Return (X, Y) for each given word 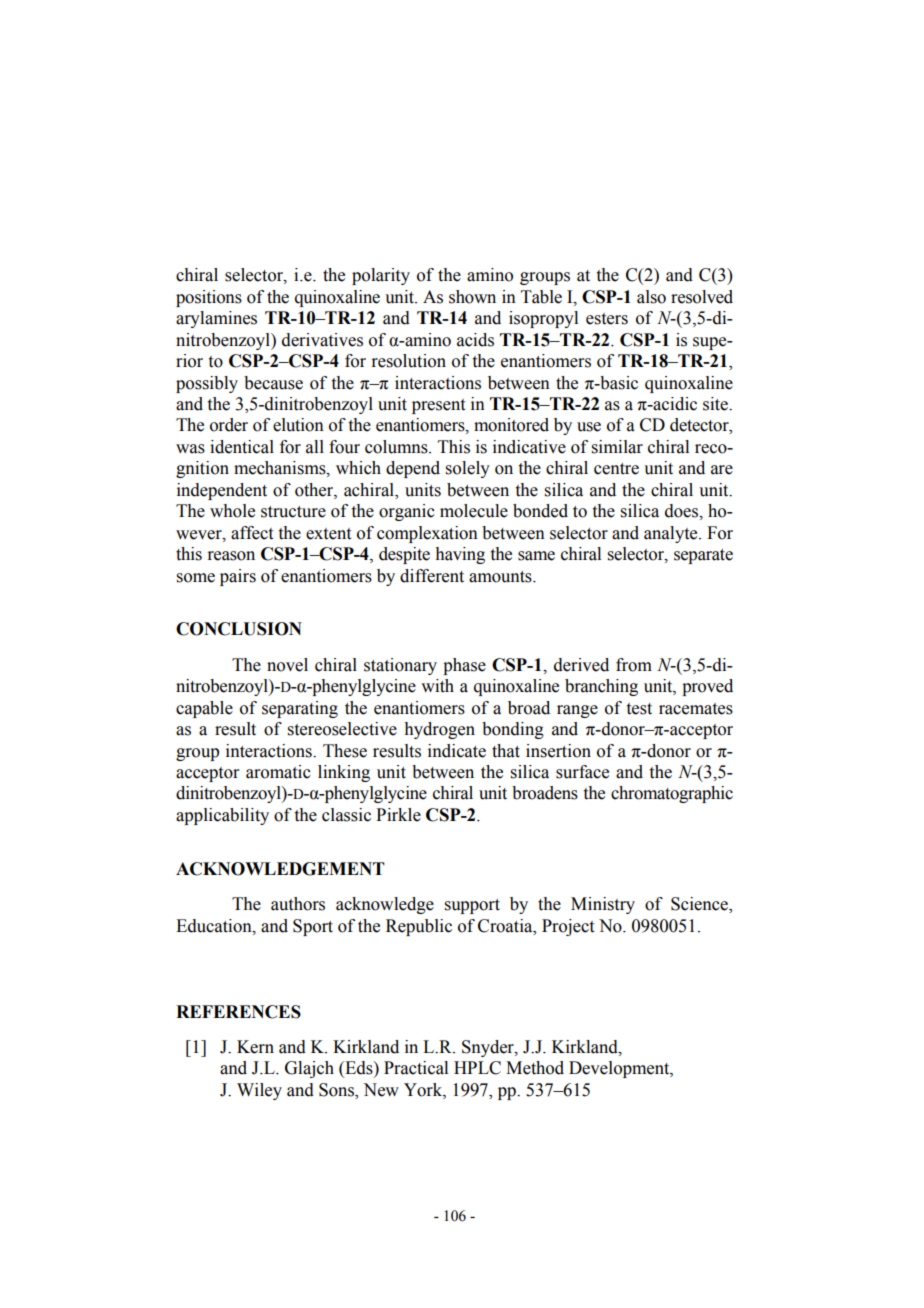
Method (535, 1068)
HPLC (477, 1068)
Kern (255, 1047)
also (651, 297)
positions (209, 298)
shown (472, 297)
